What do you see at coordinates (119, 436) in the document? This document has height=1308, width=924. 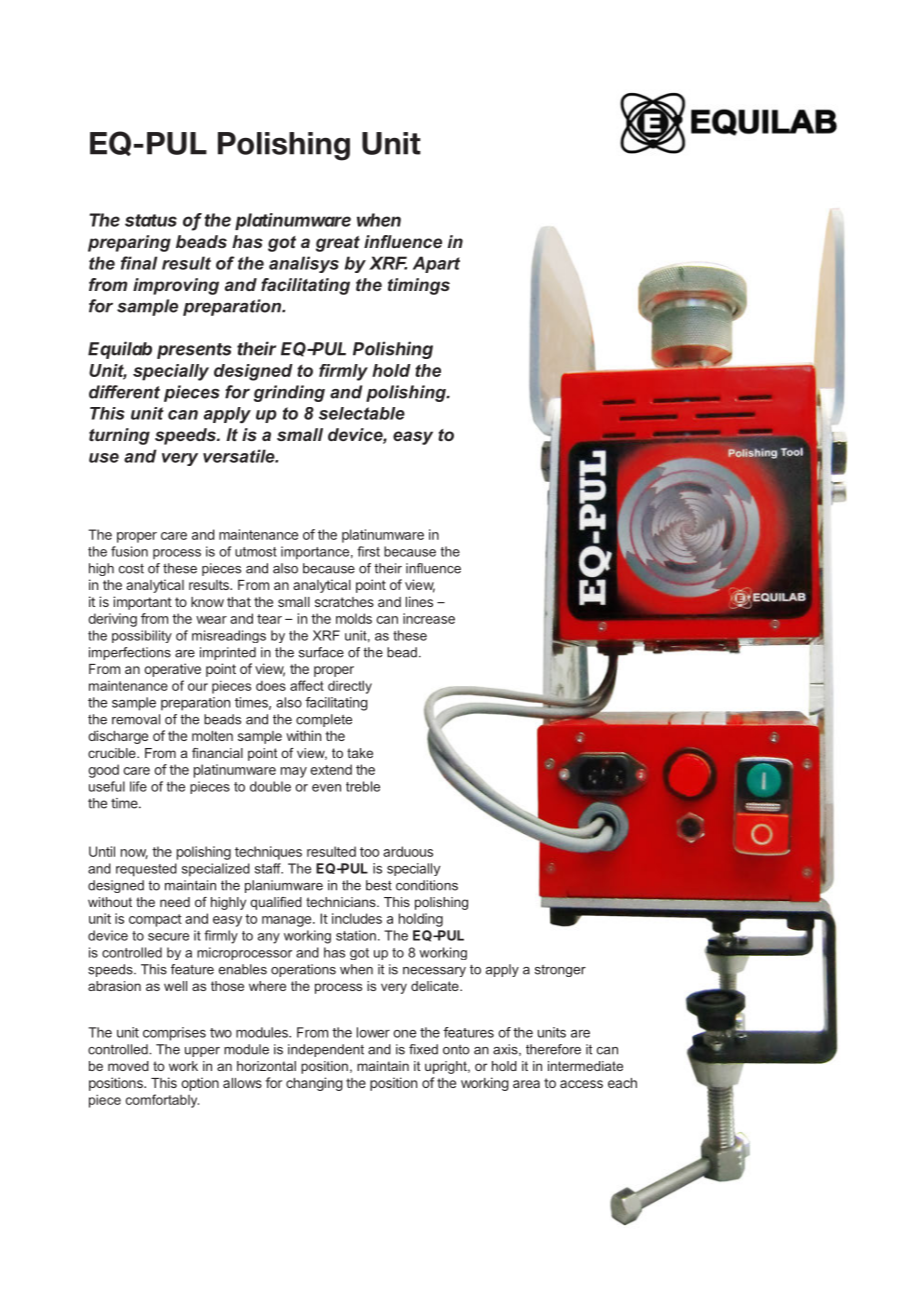 I see `turning` at bounding box center [119, 436].
